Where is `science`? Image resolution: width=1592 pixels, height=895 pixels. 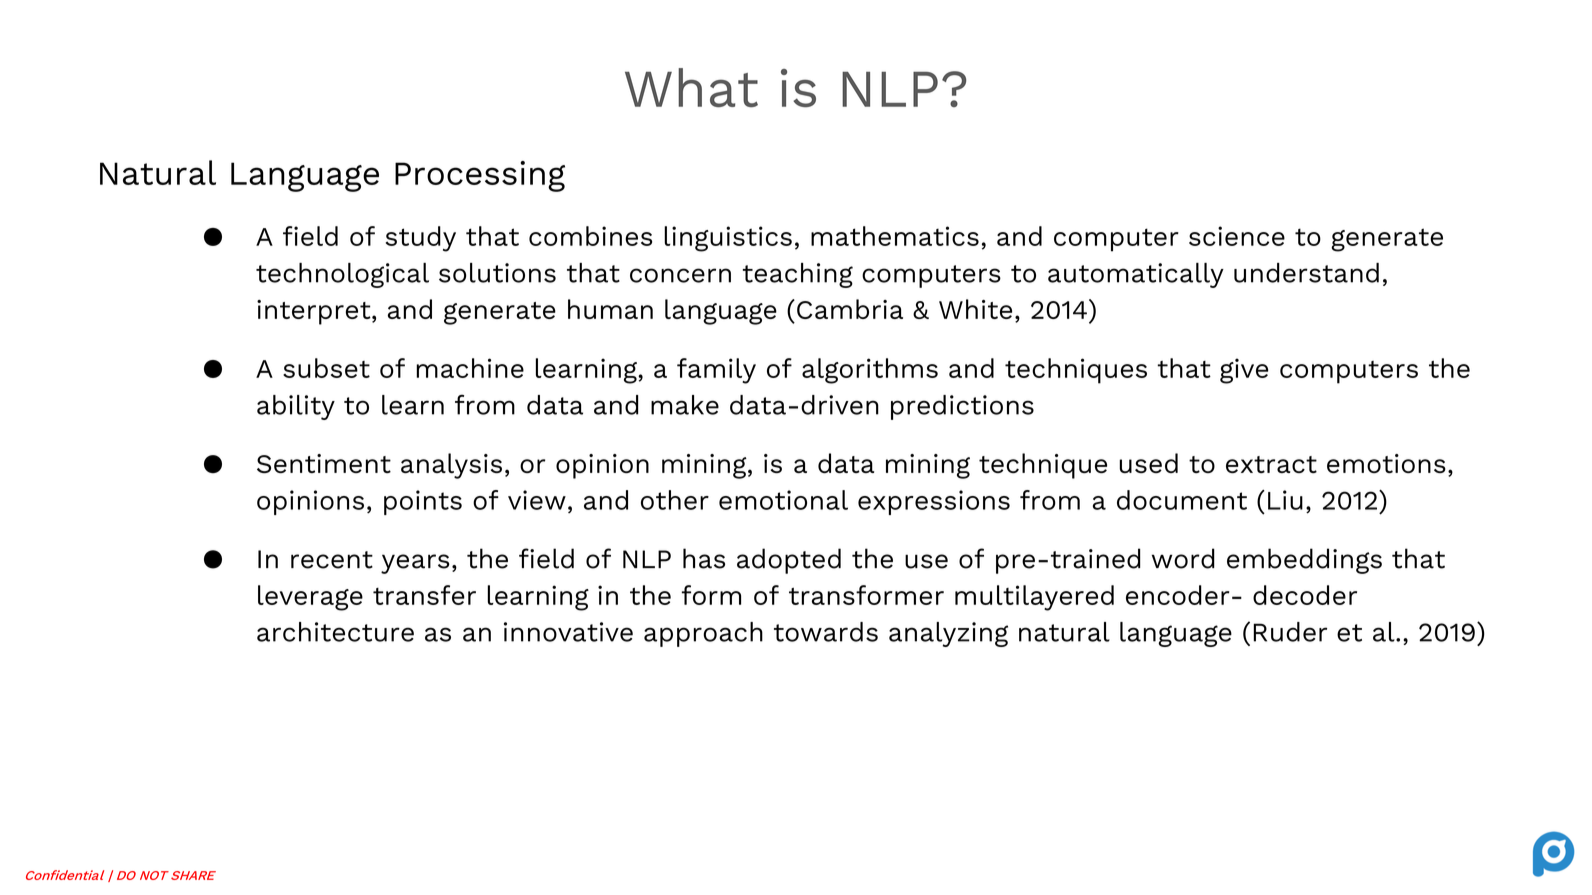
science is located at coordinates (1237, 236).
